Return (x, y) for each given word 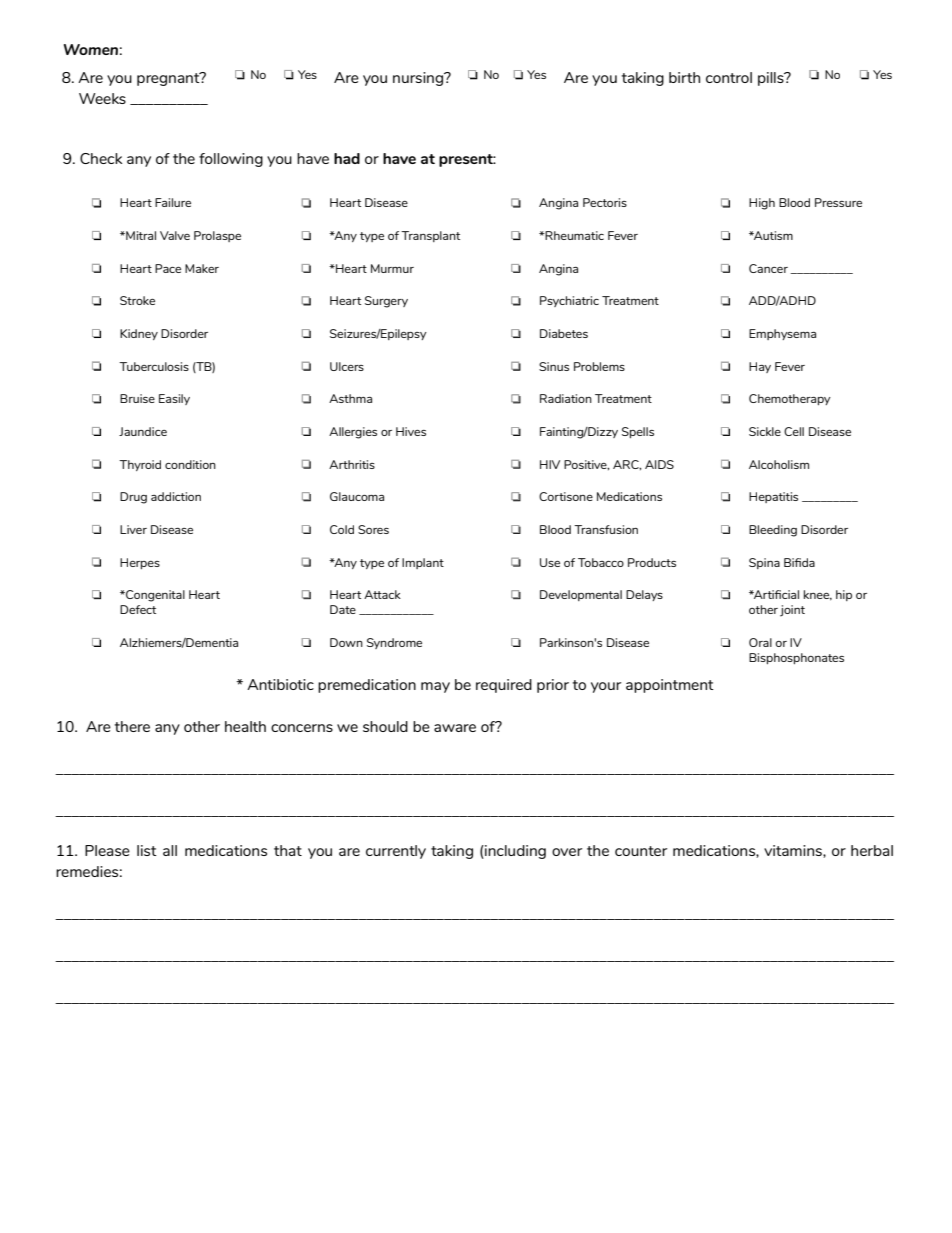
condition (190, 464)
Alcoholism (779, 464)
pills (772, 79)
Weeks (102, 98)
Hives (411, 431)
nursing (419, 79)
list (147, 850)
